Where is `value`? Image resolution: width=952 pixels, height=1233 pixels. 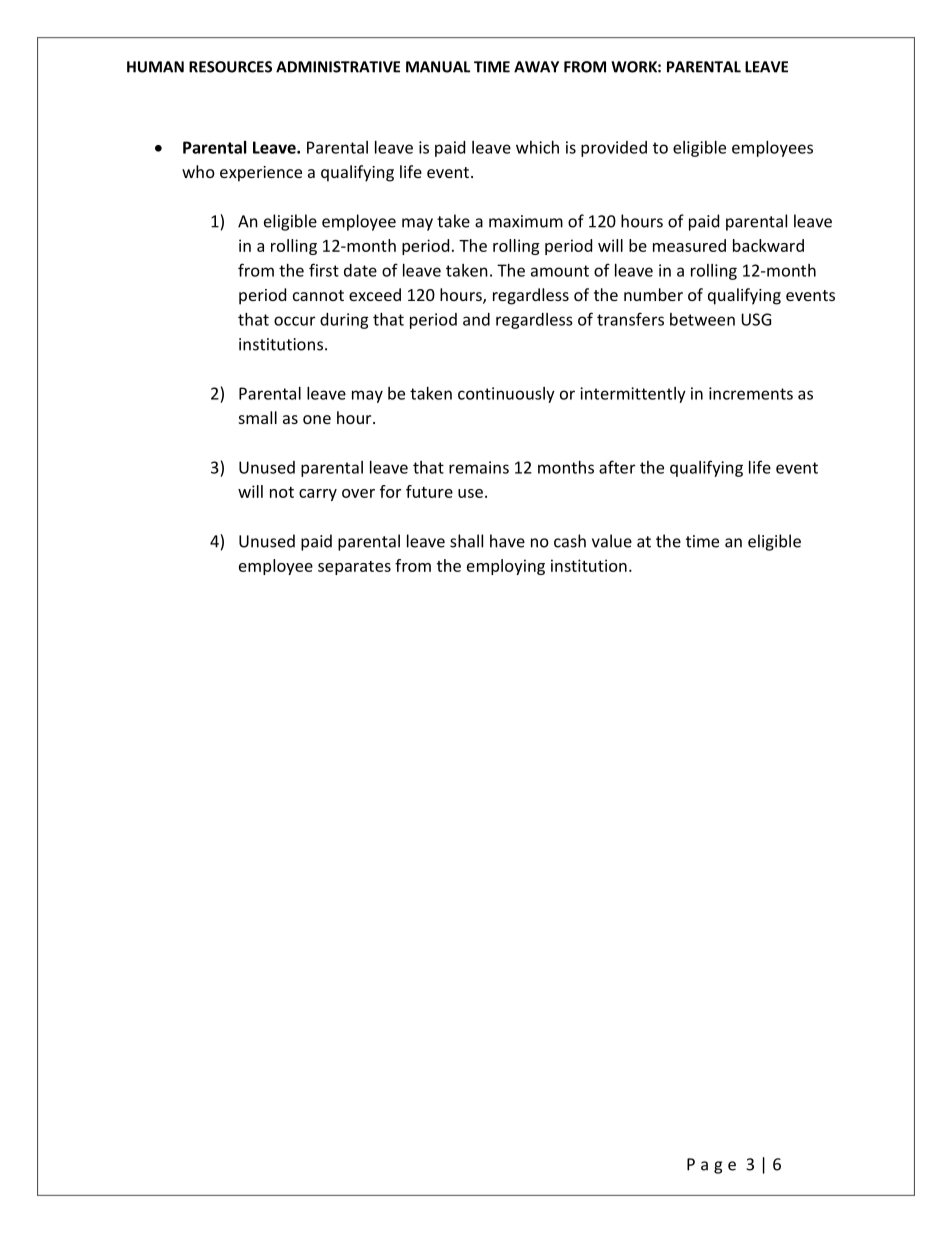
value is located at coordinates (612, 541).
